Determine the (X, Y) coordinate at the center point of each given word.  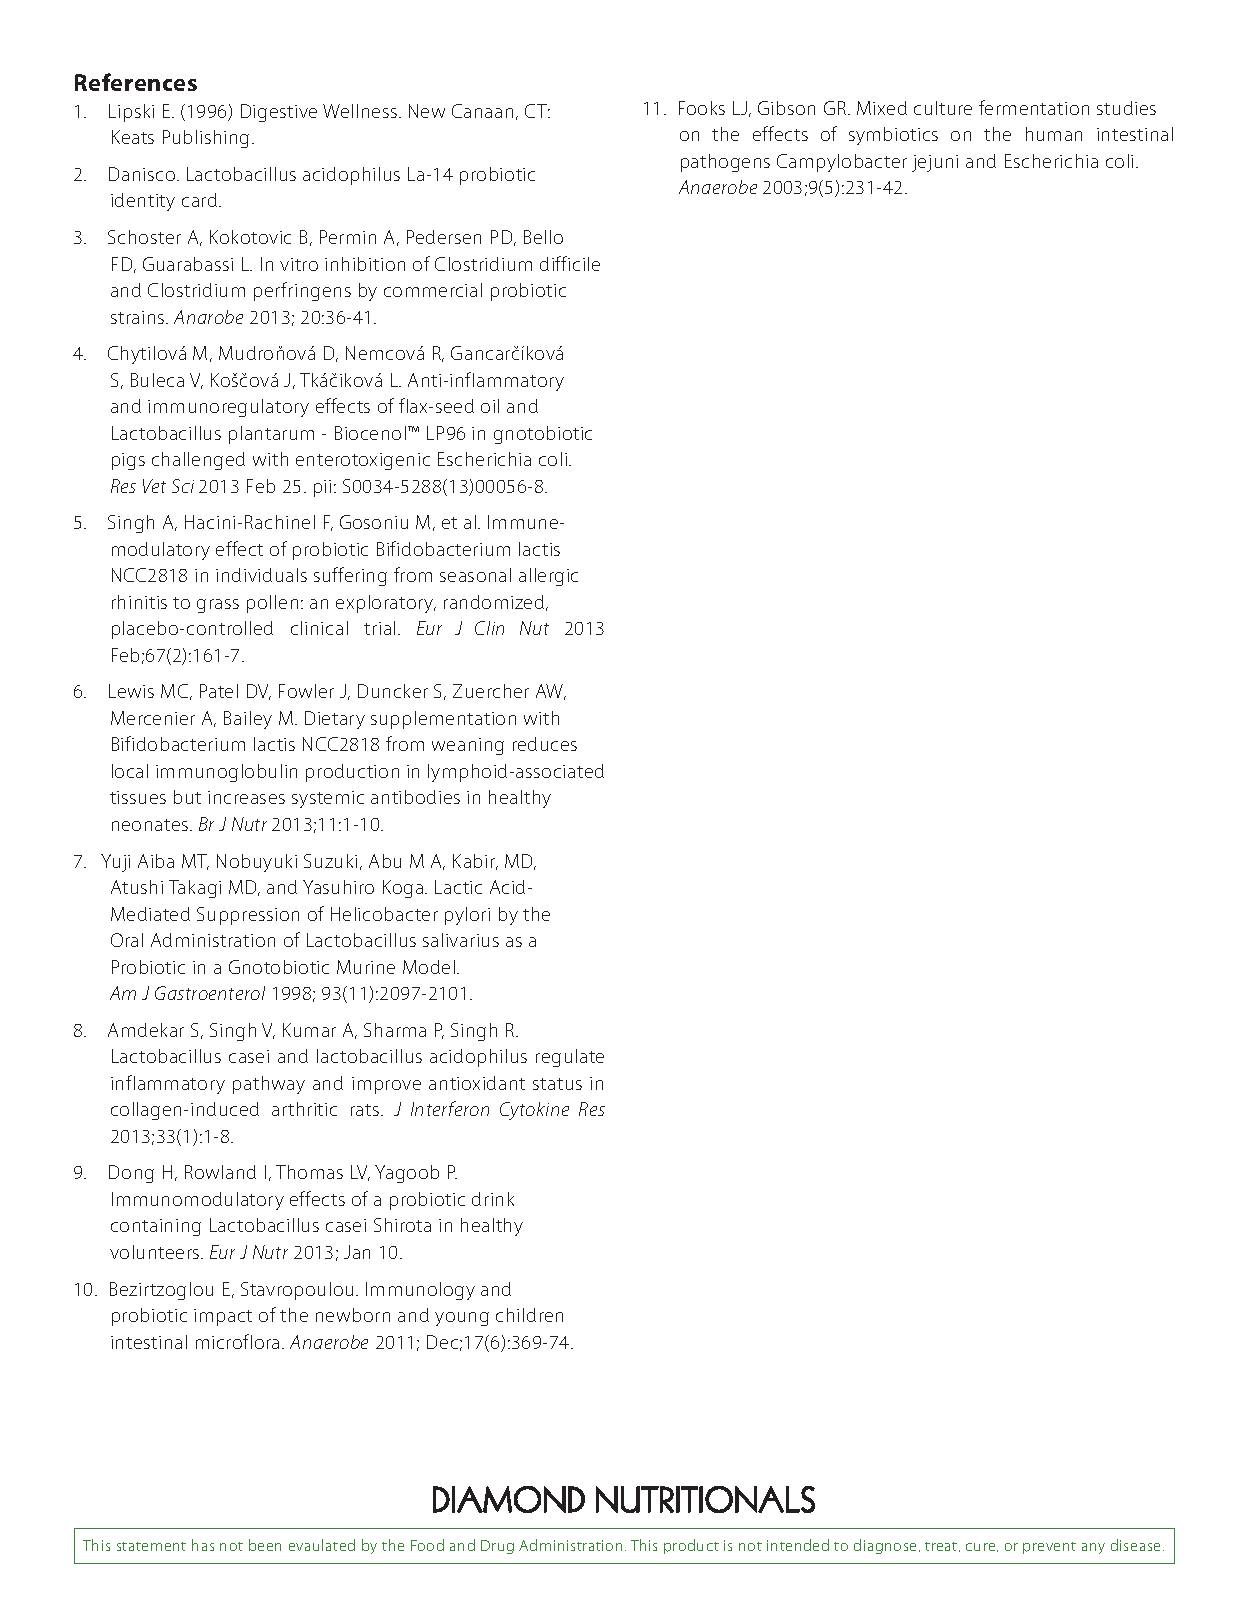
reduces (545, 744)
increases (246, 797)
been (265, 1545)
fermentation (1034, 107)
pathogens (725, 163)
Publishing (206, 139)
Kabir (475, 862)
